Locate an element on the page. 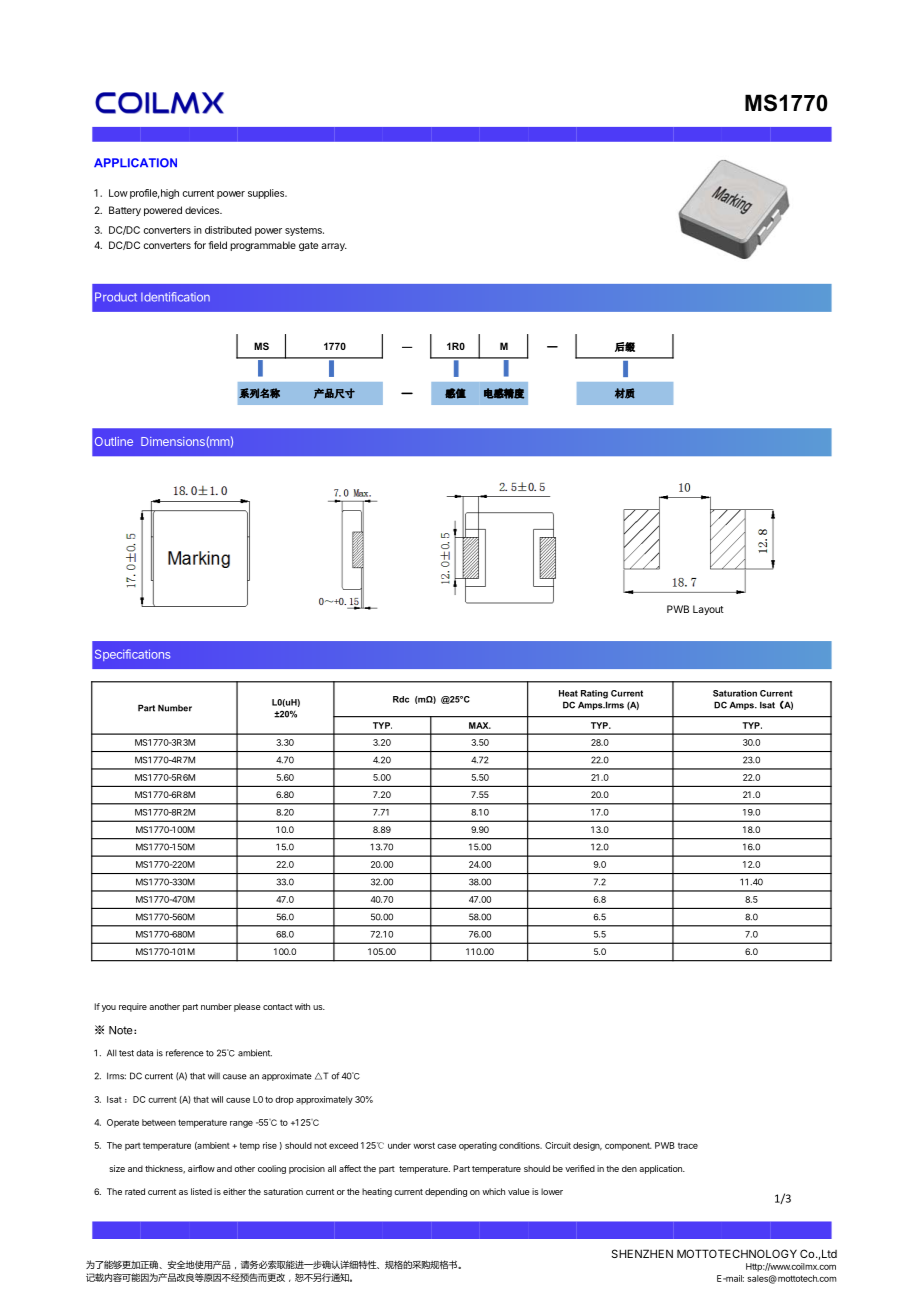  component is located at coordinates (628, 1146).
